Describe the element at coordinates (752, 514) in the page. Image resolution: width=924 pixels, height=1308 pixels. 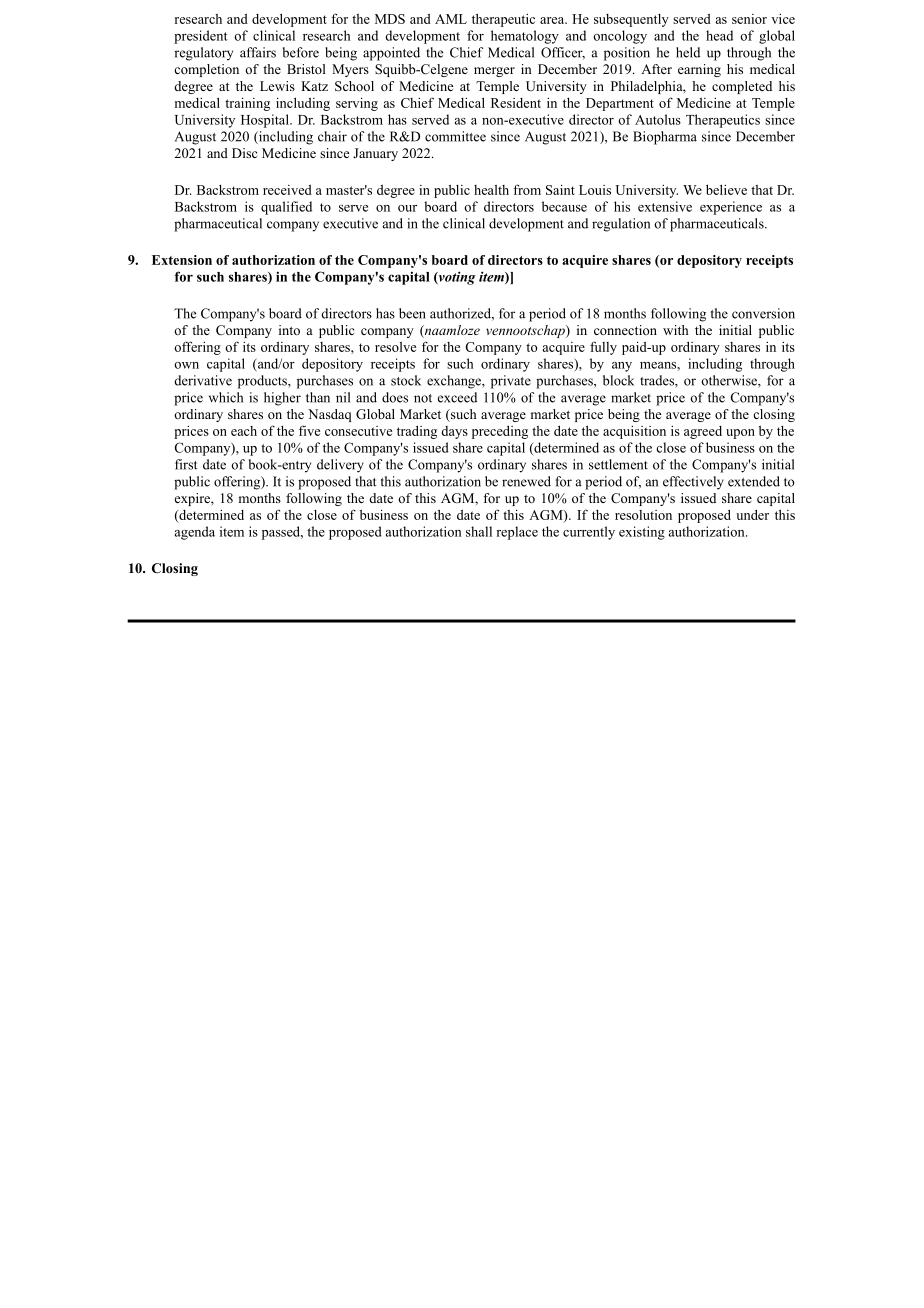
I see `under` at that location.
